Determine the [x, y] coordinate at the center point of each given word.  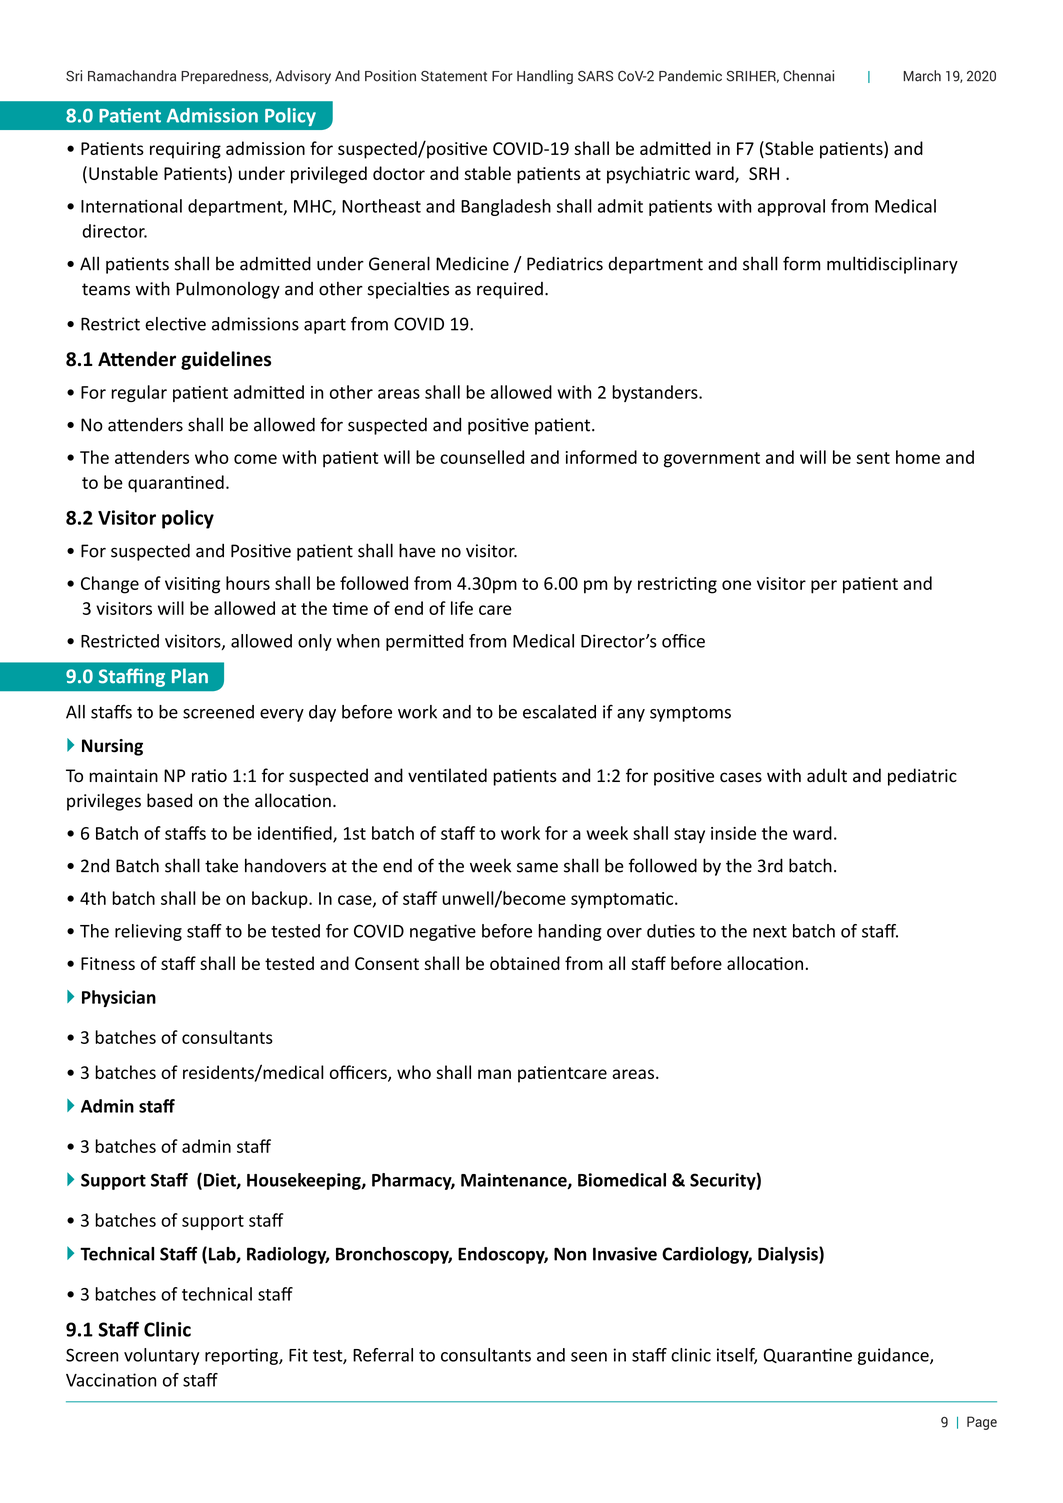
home [918, 457]
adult [827, 775]
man [494, 1074]
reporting [242, 1356]
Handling [545, 77]
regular [139, 393]
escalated [559, 712]
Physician [119, 998]
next [770, 932]
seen [589, 1357]
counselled [482, 457]
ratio [209, 776]
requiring [185, 150]
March [922, 76]
